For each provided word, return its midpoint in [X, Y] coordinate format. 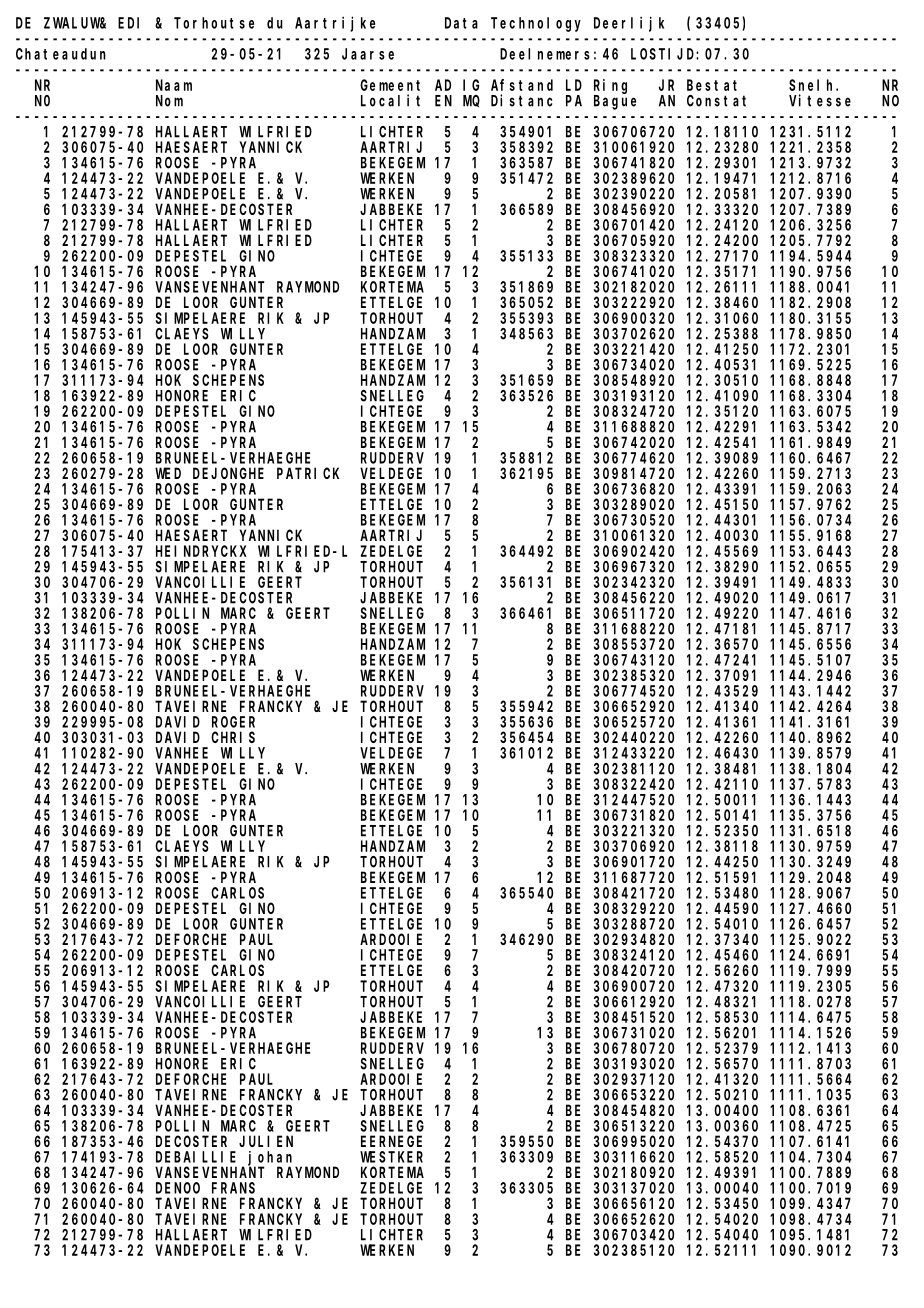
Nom [169, 101]
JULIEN [266, 1141]
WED [168, 473]
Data [461, 23]
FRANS [233, 1188]
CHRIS [233, 737]
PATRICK [308, 473]
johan [272, 1159]
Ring [610, 86]
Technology [536, 24]
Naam [174, 85]
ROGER [233, 722]
